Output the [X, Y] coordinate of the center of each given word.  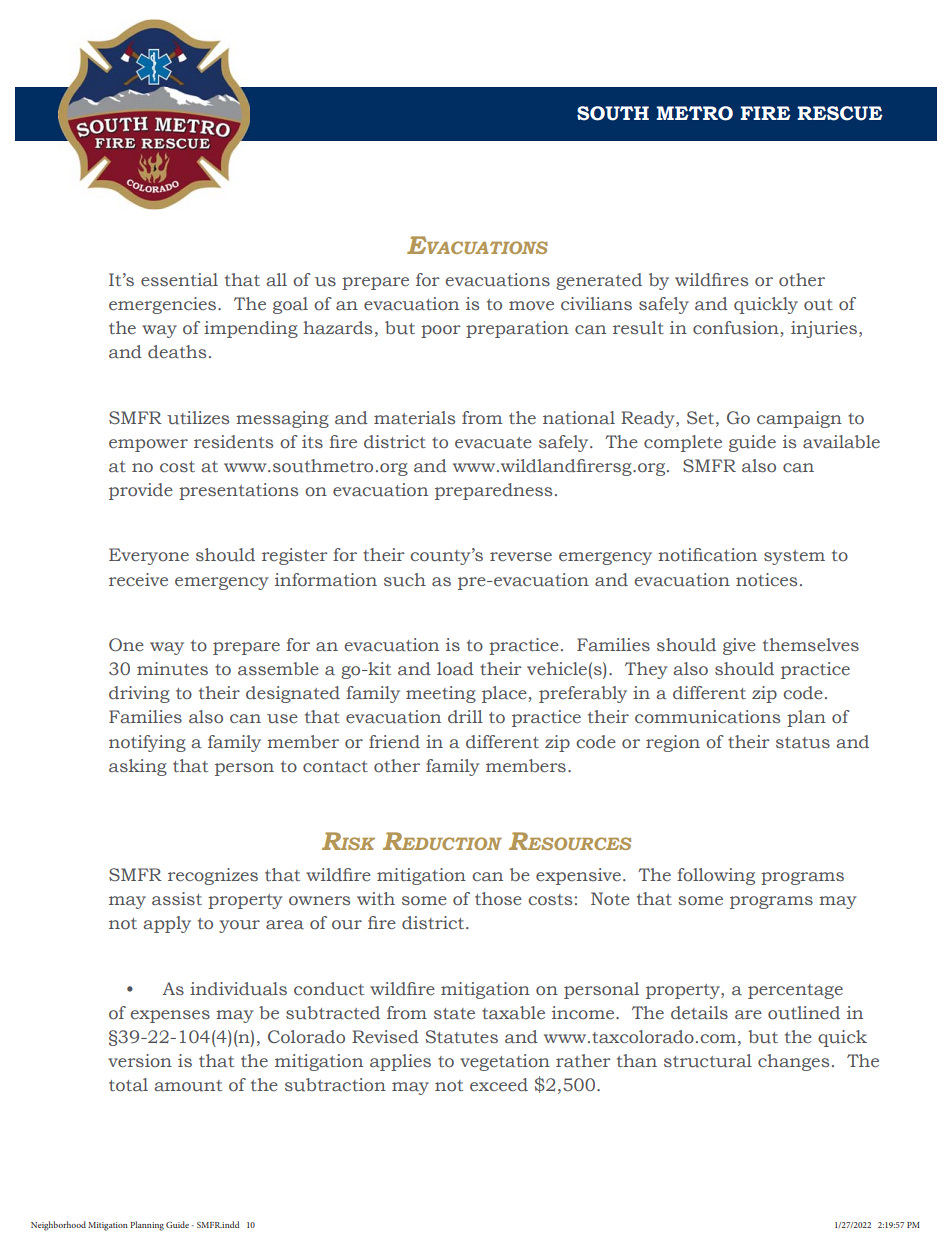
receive [138, 580]
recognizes [213, 876]
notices [766, 580]
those [498, 899]
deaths [177, 352]
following [716, 876]
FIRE [765, 113]
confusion [737, 329]
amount [188, 1086]
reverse [521, 557]
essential [179, 280]
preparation [517, 329]
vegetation [505, 1062]
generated [599, 281]
